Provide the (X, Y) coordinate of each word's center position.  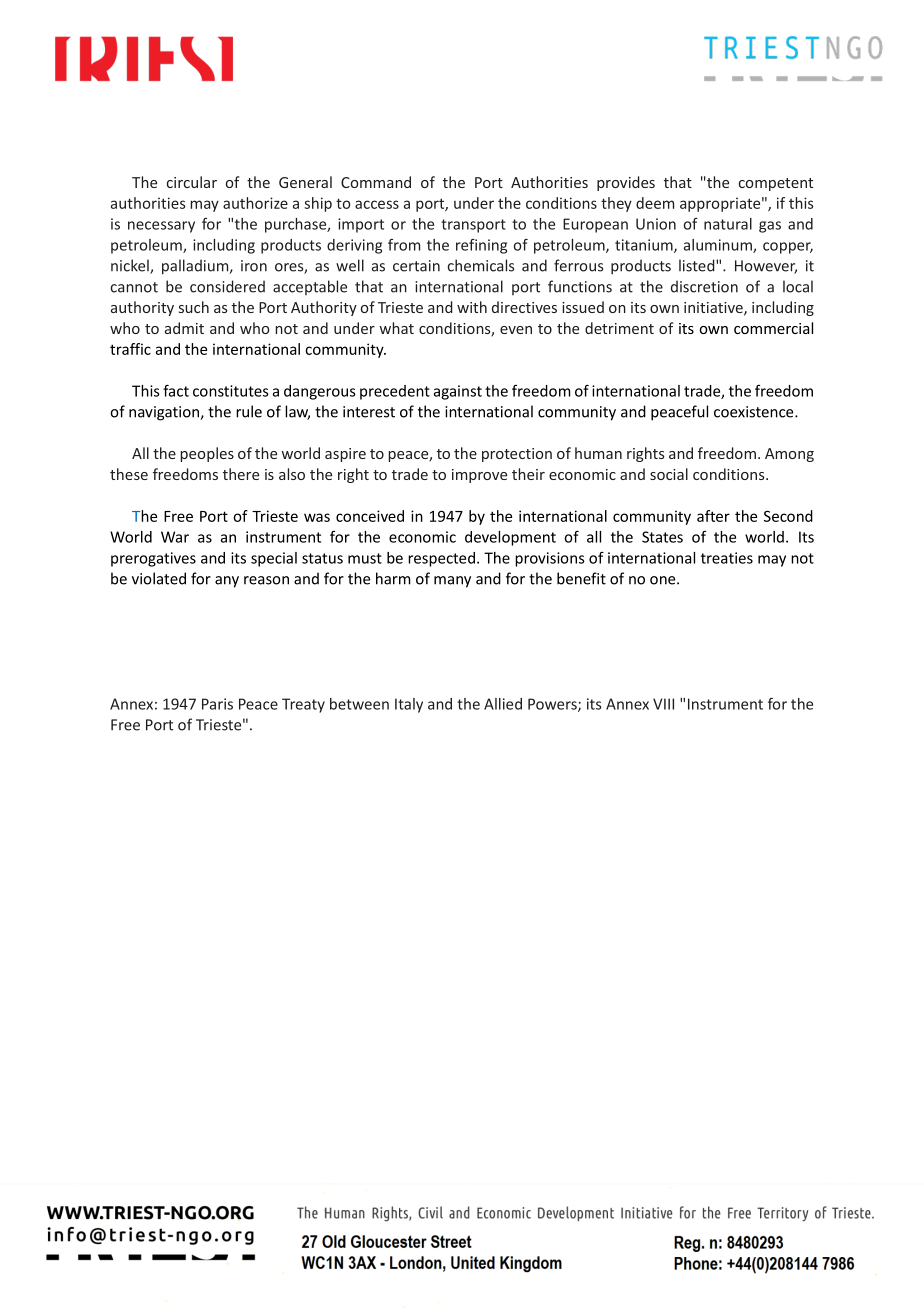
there (241, 474)
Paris (217, 704)
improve (479, 476)
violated (159, 578)
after (713, 516)
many (452, 582)
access (377, 204)
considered (227, 286)
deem (655, 203)
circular (192, 182)
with (472, 307)
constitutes (231, 391)
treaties (727, 558)
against (458, 392)
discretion (704, 286)
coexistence (755, 412)
